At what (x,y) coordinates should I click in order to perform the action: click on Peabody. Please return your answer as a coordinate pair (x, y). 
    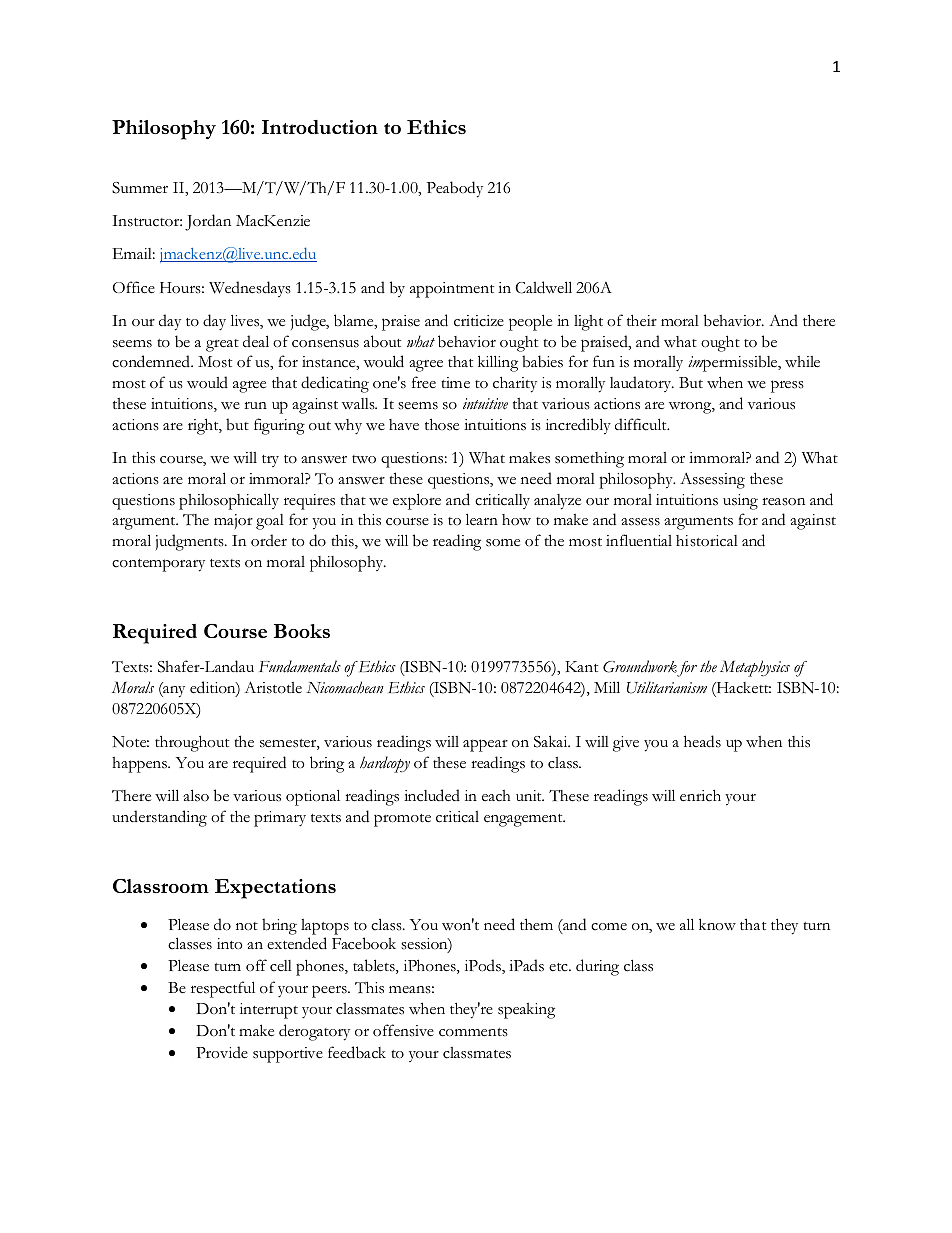
    Looking at the image, I should click on (455, 189).
